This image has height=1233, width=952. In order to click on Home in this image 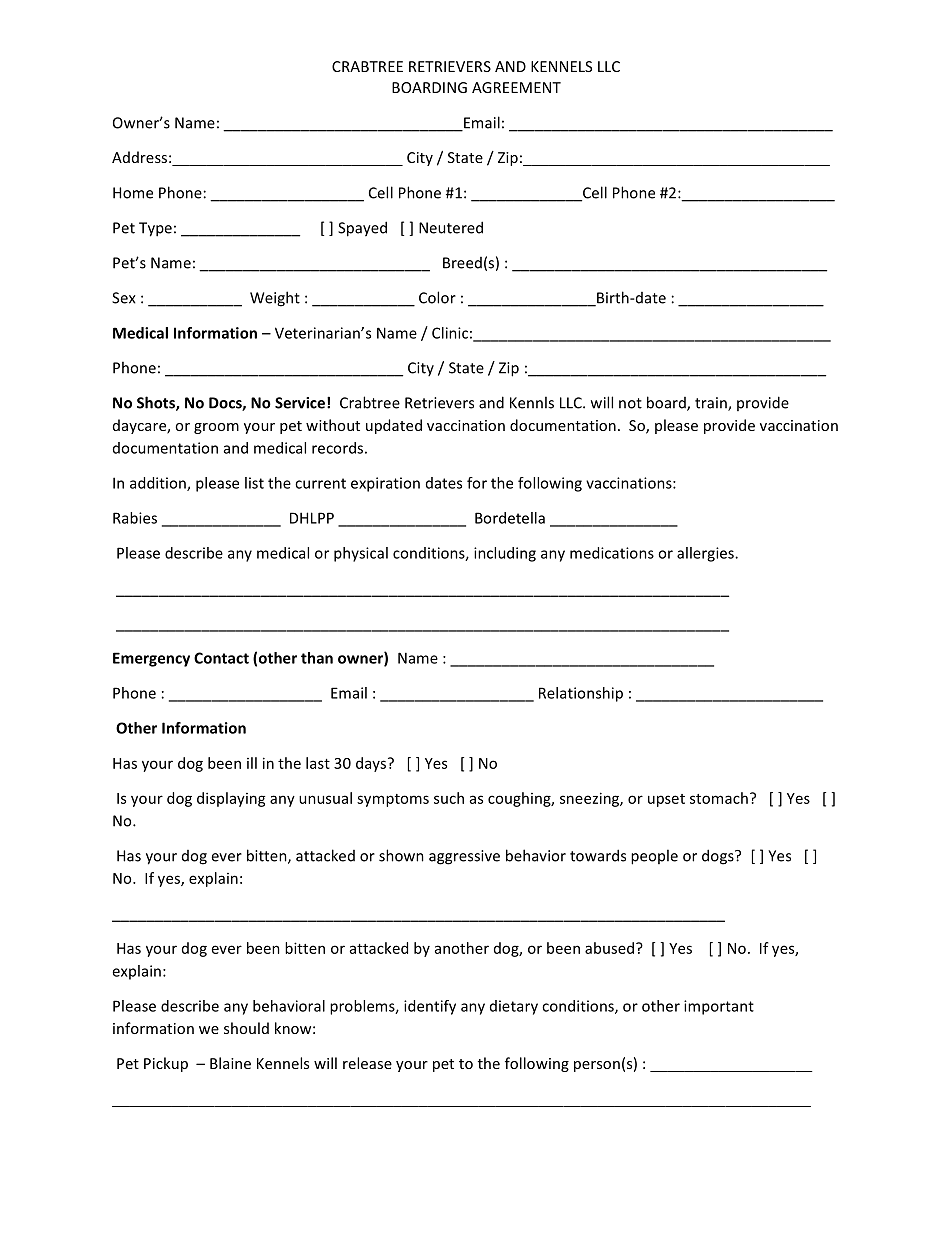, I will do `click(133, 193)`.
